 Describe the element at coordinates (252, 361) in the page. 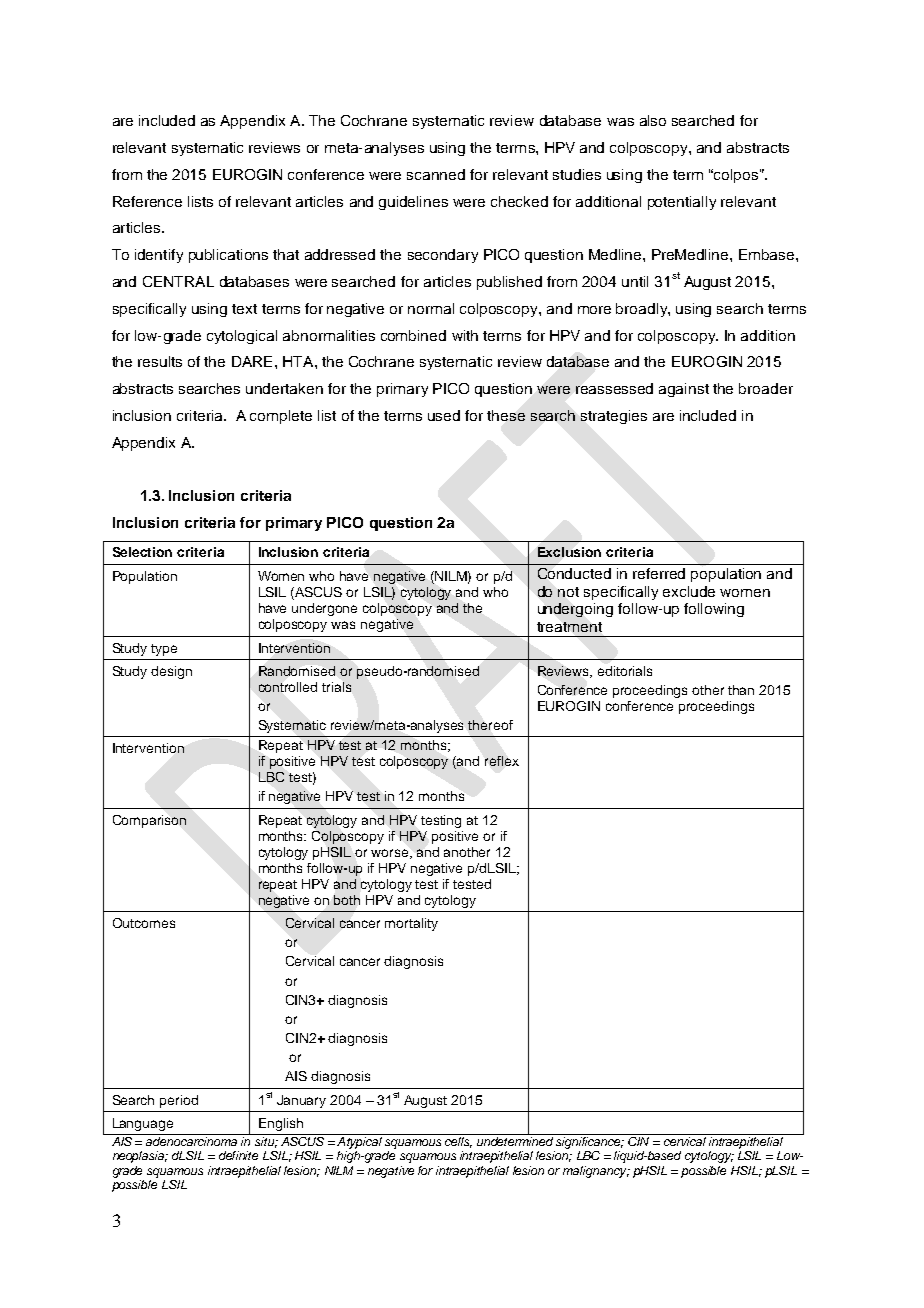

I see `DARE` at that location.
